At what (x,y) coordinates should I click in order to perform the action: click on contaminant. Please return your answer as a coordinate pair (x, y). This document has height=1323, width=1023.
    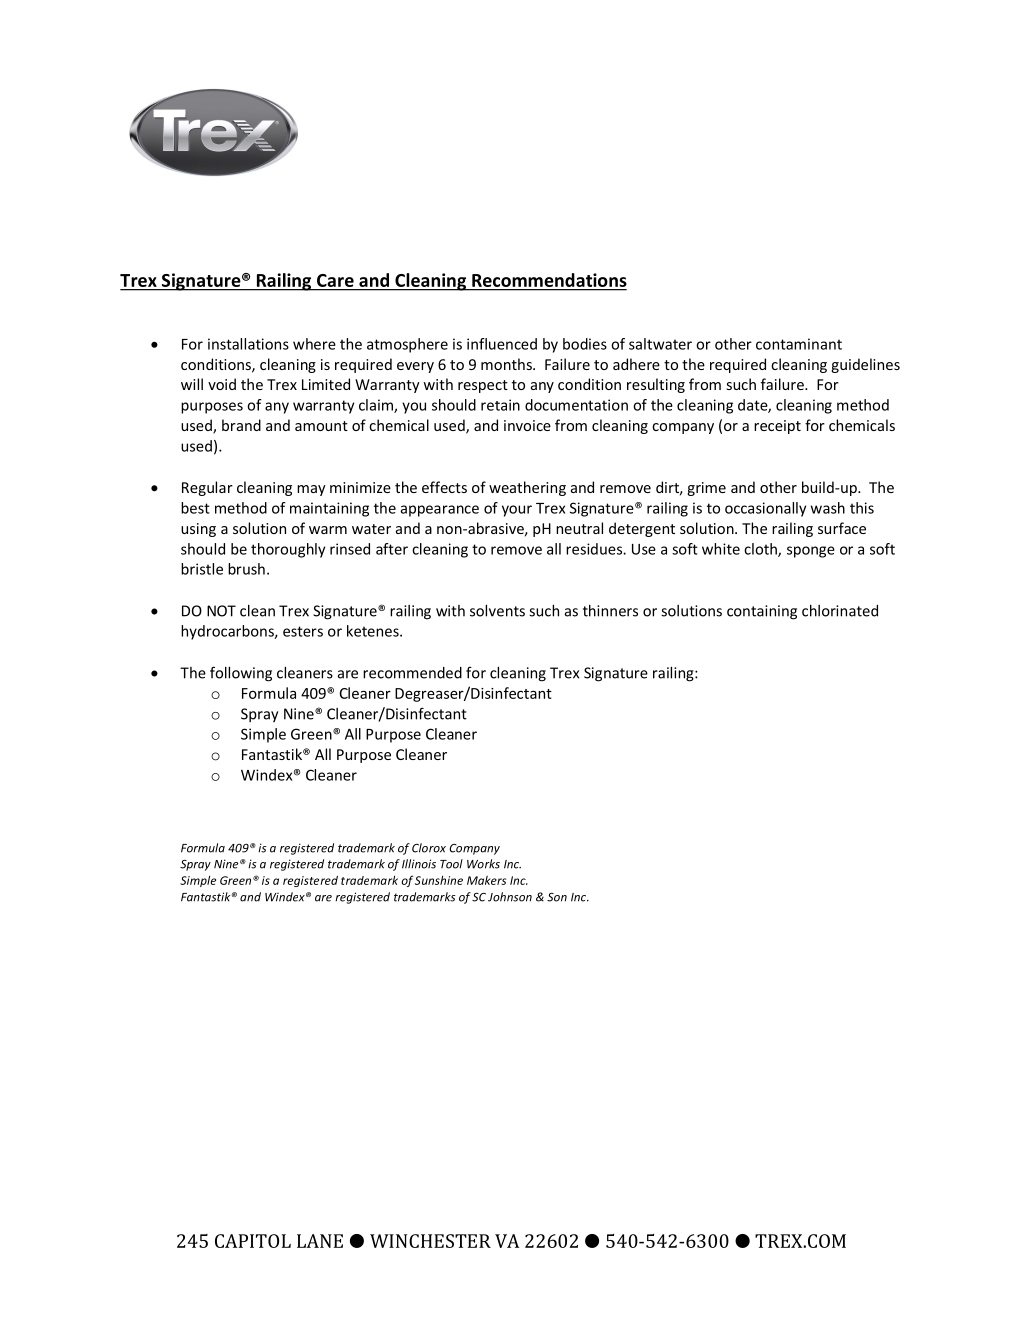
    Looking at the image, I should click on (799, 344).
